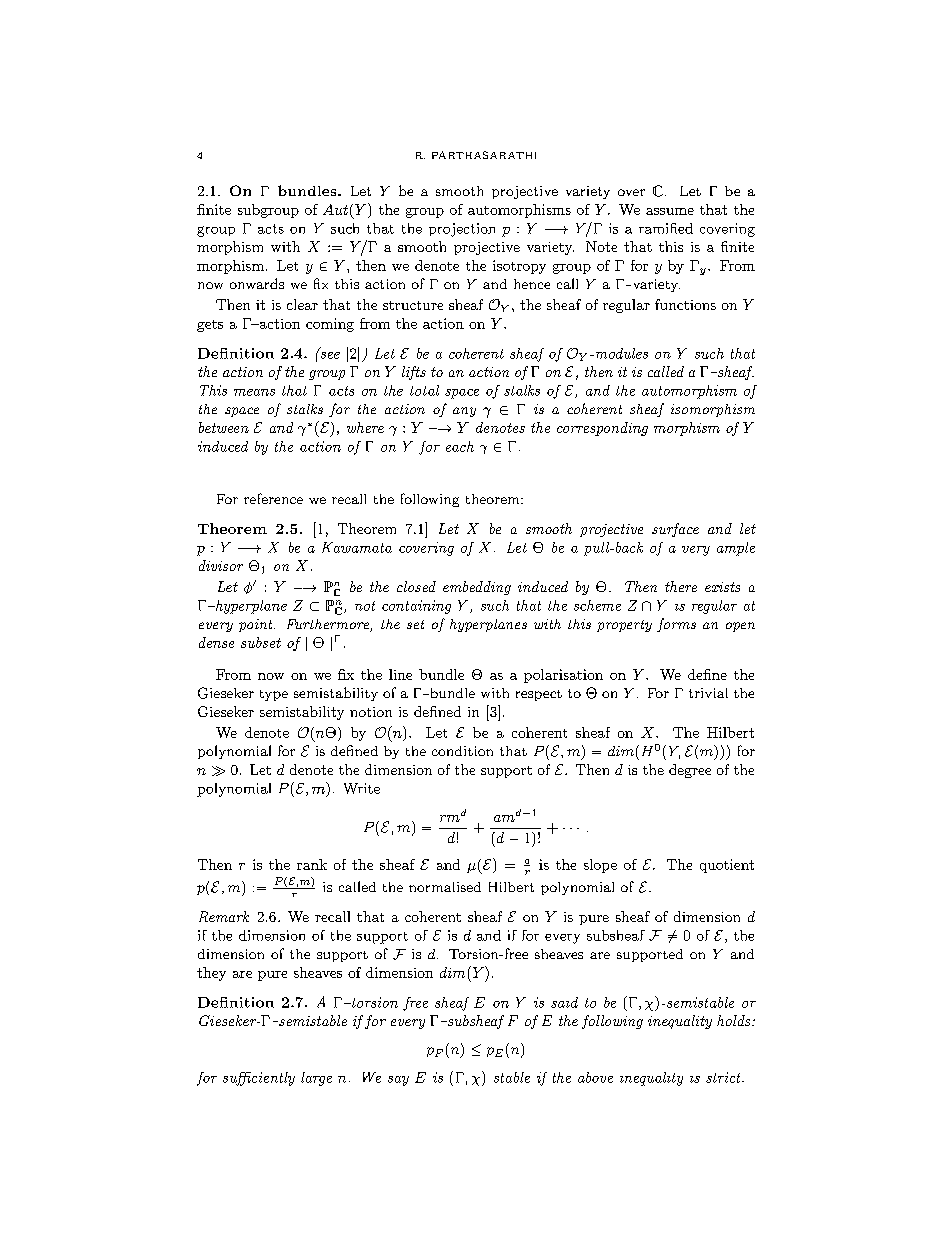 This screenshot has height=1233, width=952. What do you see at coordinates (460, 446) in the screenshot?
I see `each` at bounding box center [460, 446].
